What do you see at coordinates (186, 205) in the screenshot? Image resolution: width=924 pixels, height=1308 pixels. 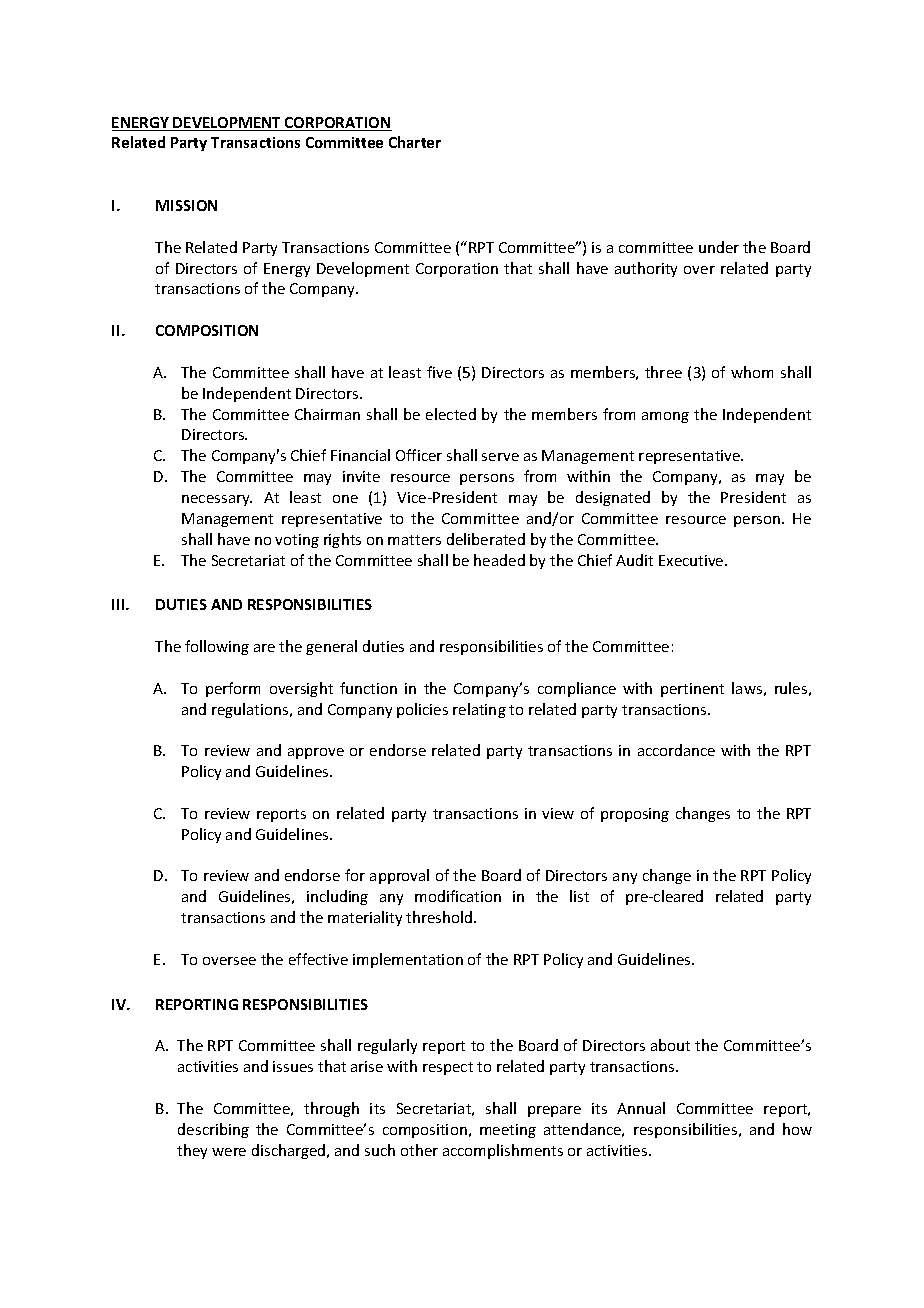 I see `MISSION` at bounding box center [186, 205].
